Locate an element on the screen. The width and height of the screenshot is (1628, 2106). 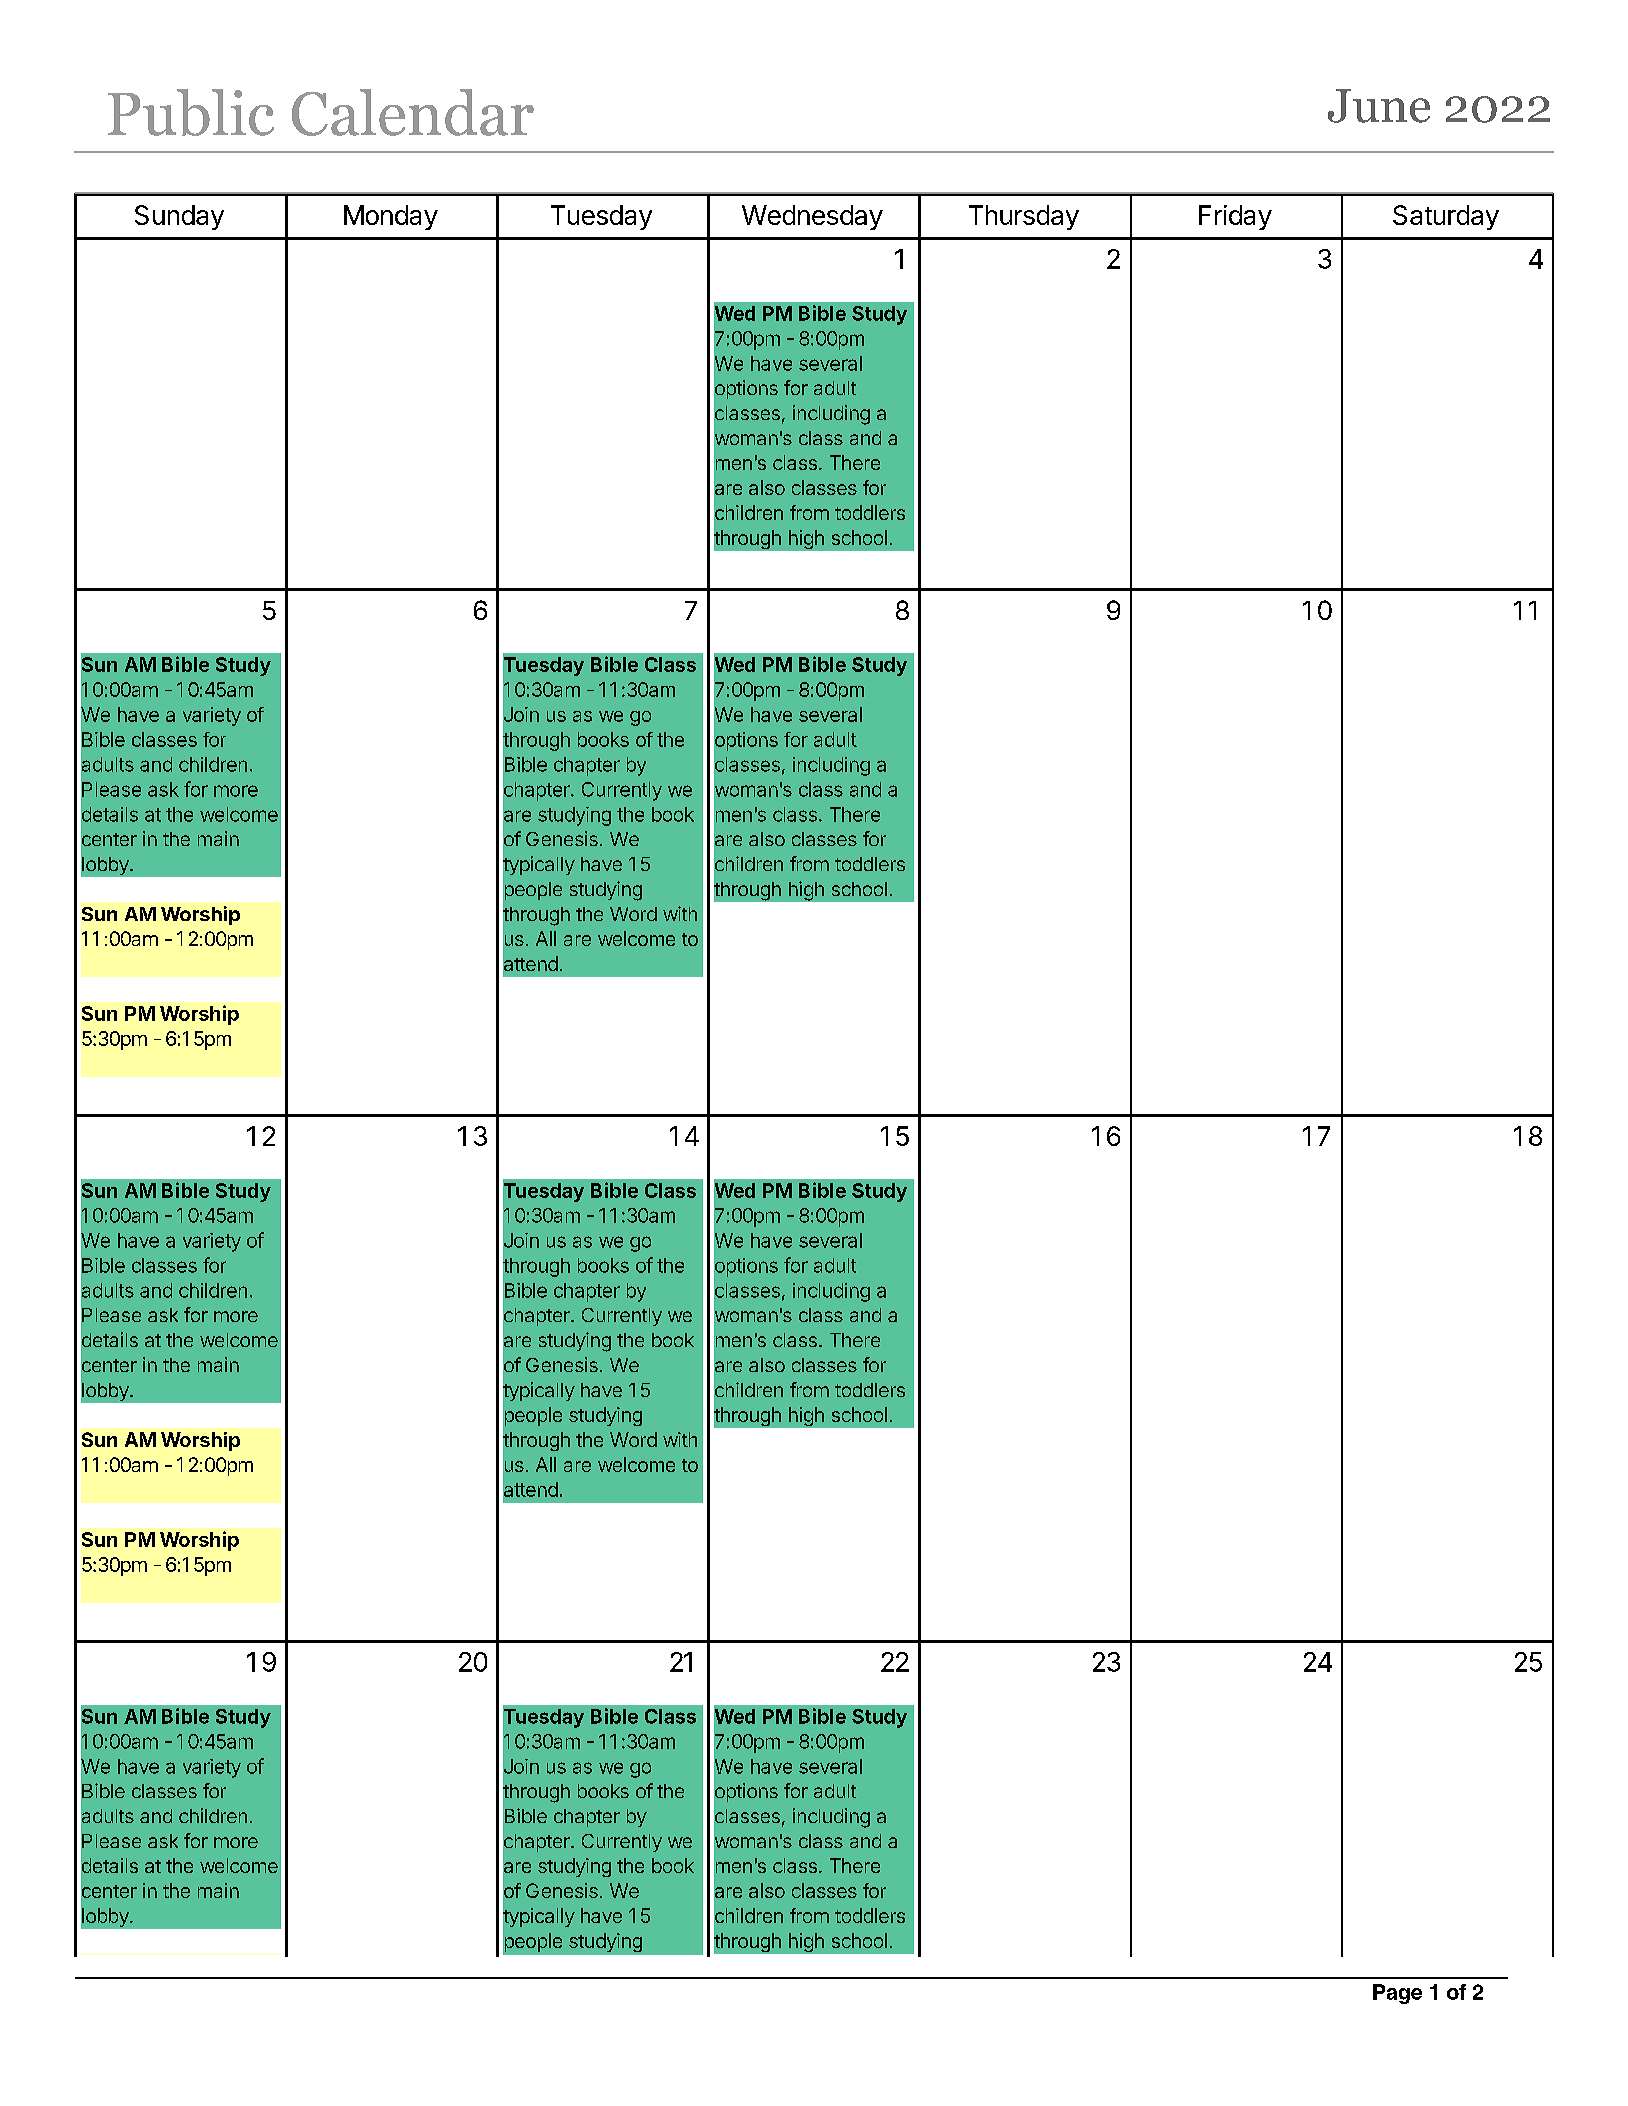
Saturday is located at coordinates (1446, 217).
